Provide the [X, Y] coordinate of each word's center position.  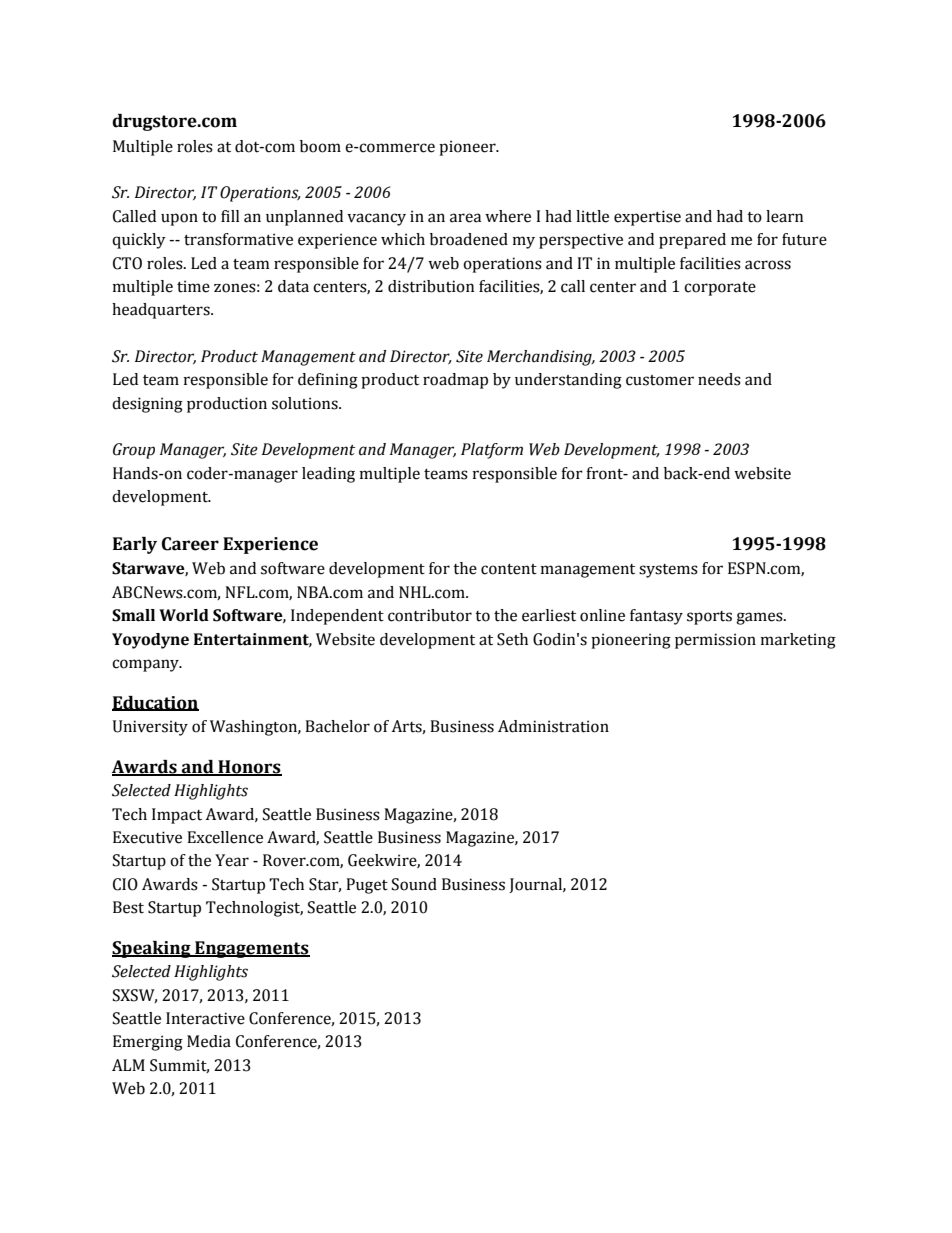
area [465, 218]
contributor [430, 615]
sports [709, 618]
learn [784, 216]
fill [230, 216]
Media [209, 1041]
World [184, 615]
